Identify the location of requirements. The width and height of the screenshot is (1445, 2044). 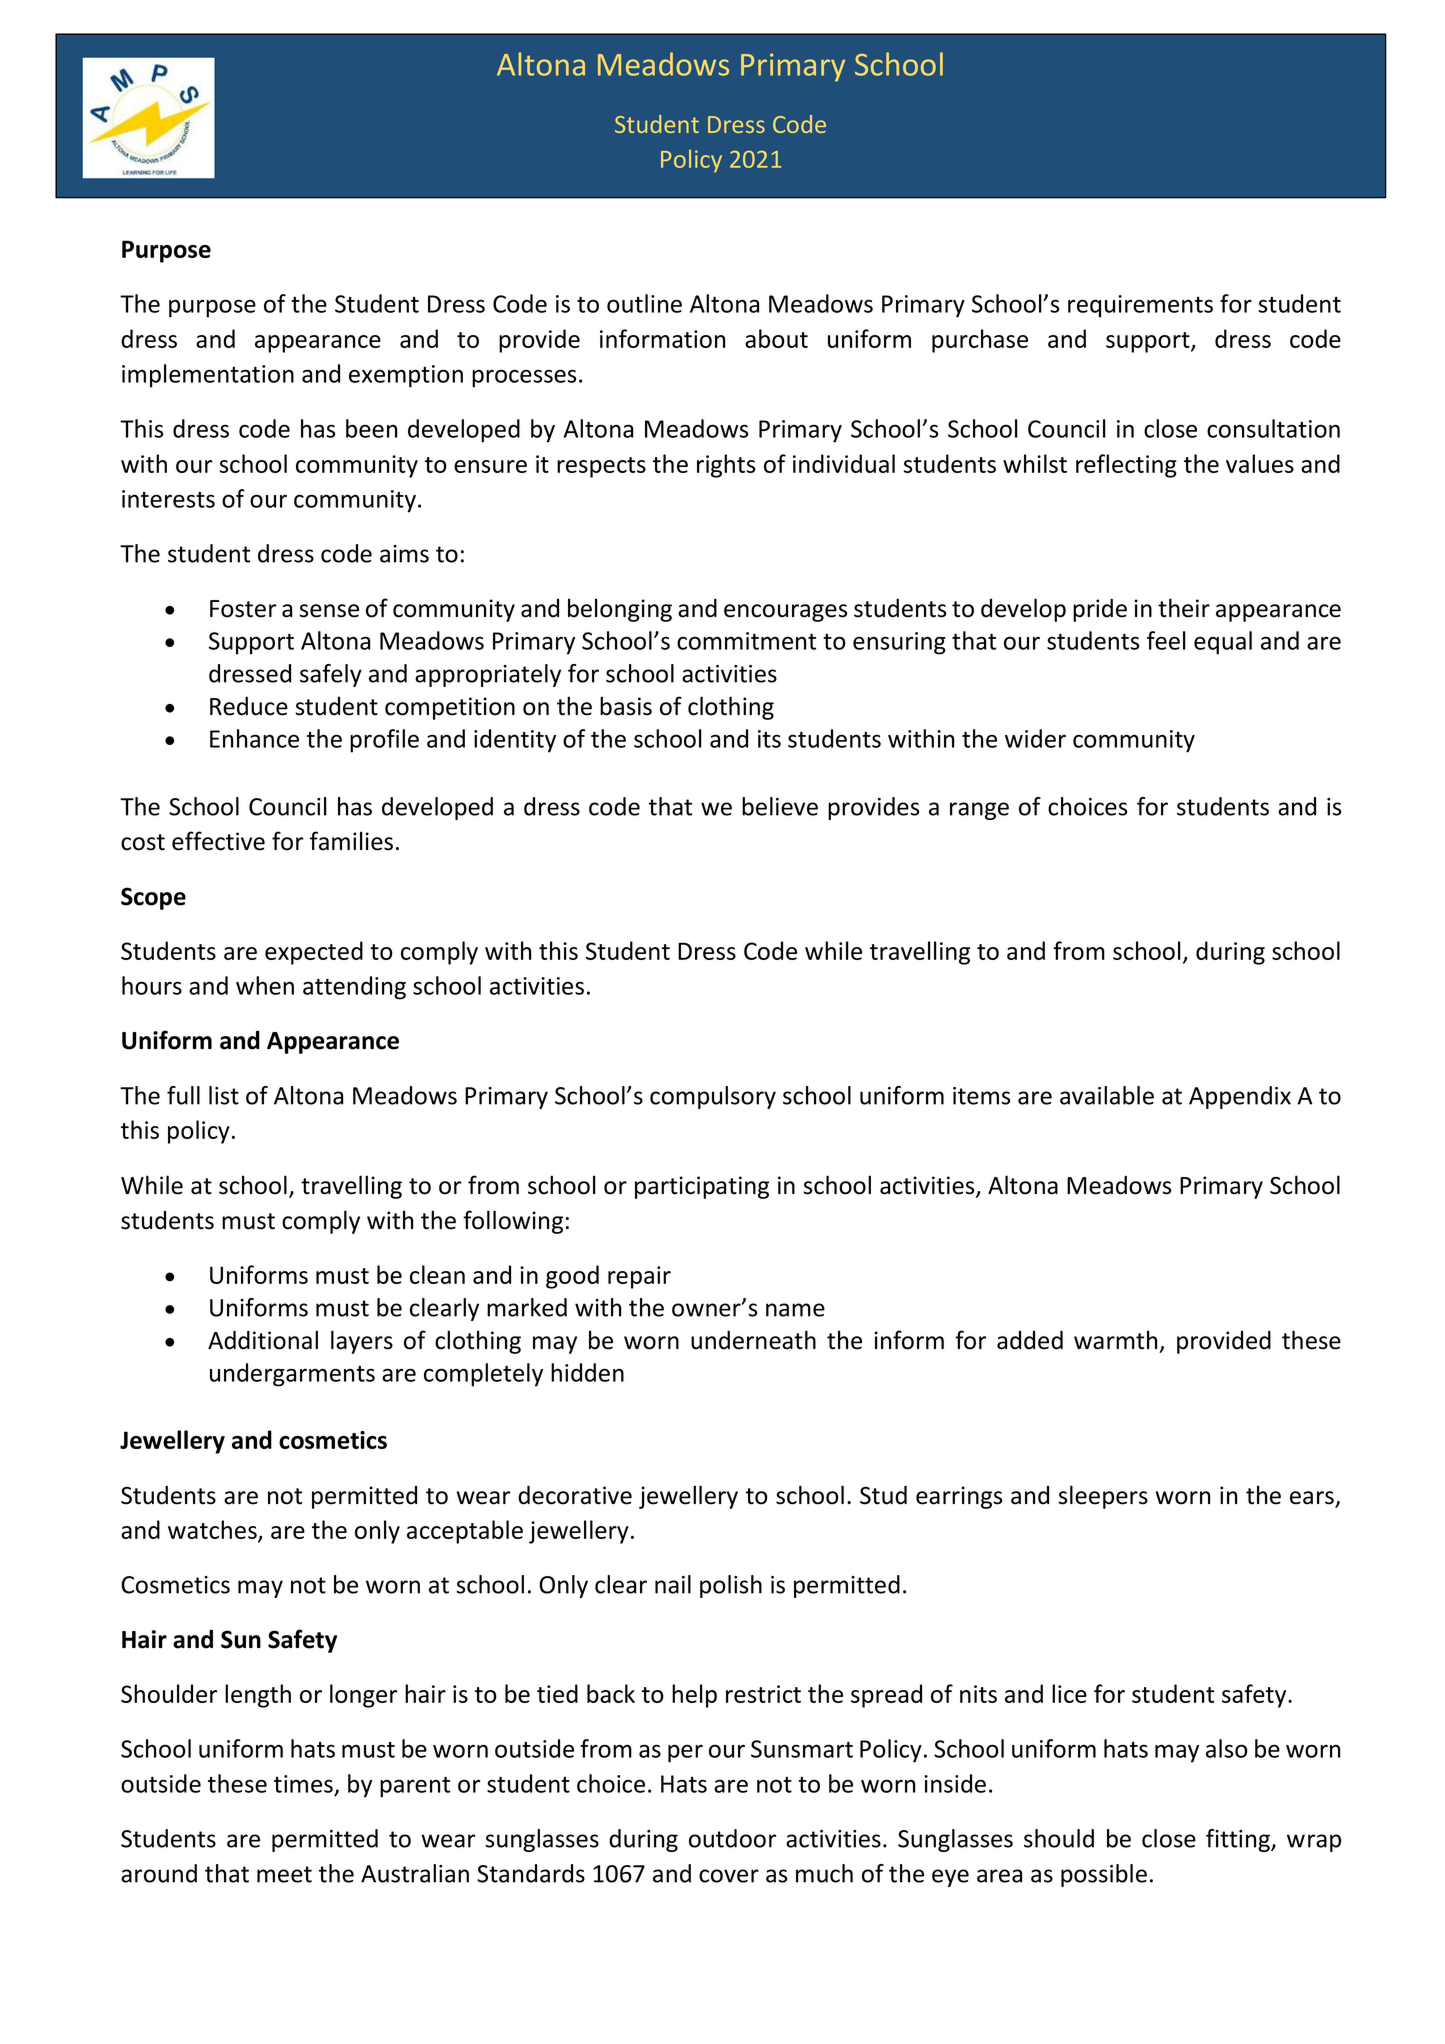
(1140, 306).
